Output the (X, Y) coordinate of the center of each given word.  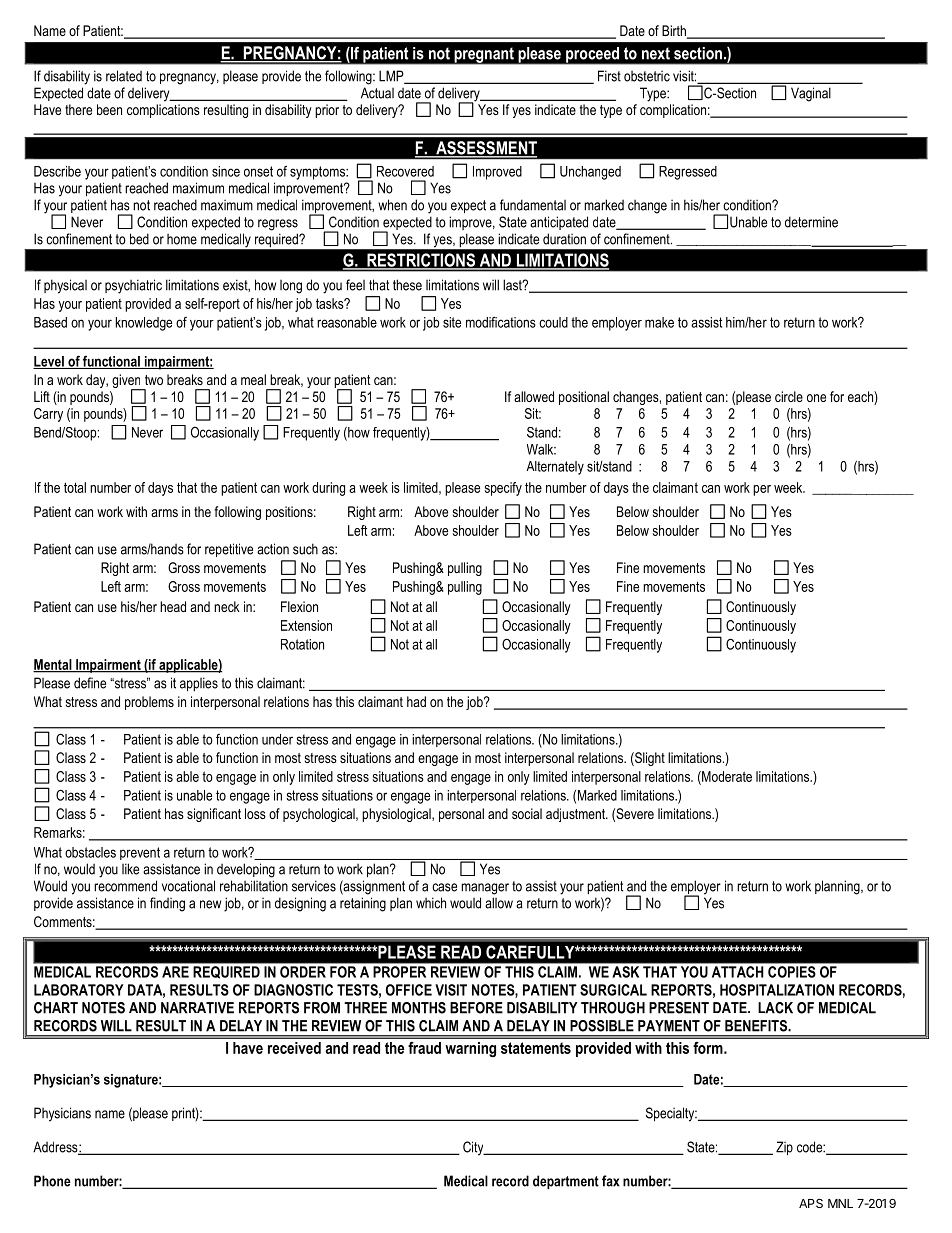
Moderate (726, 777)
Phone (52, 1181)
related (124, 76)
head (173, 606)
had (416, 701)
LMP (392, 77)
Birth (675, 32)
